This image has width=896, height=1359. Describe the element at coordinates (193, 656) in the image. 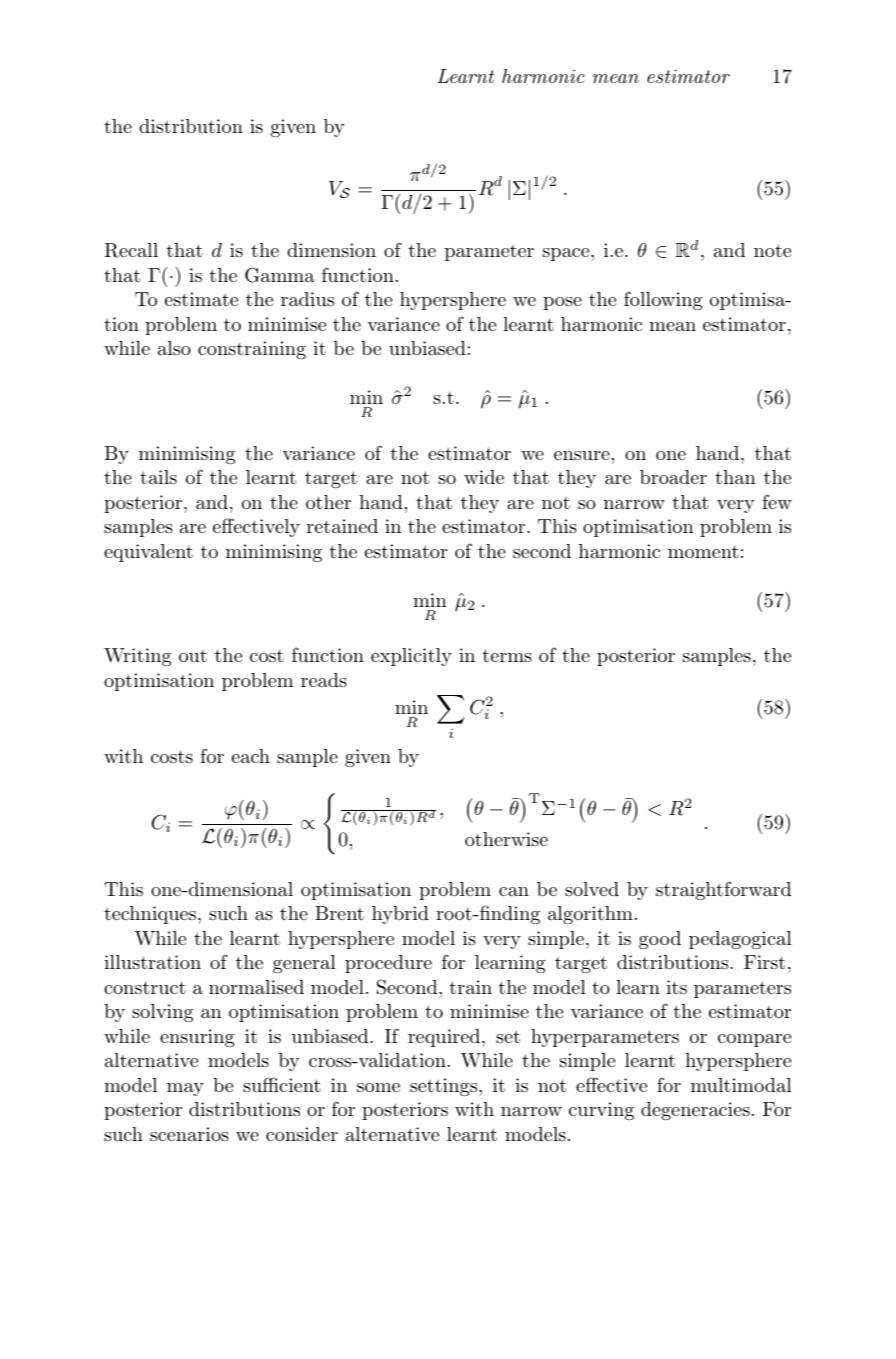

I see `out` at that location.
